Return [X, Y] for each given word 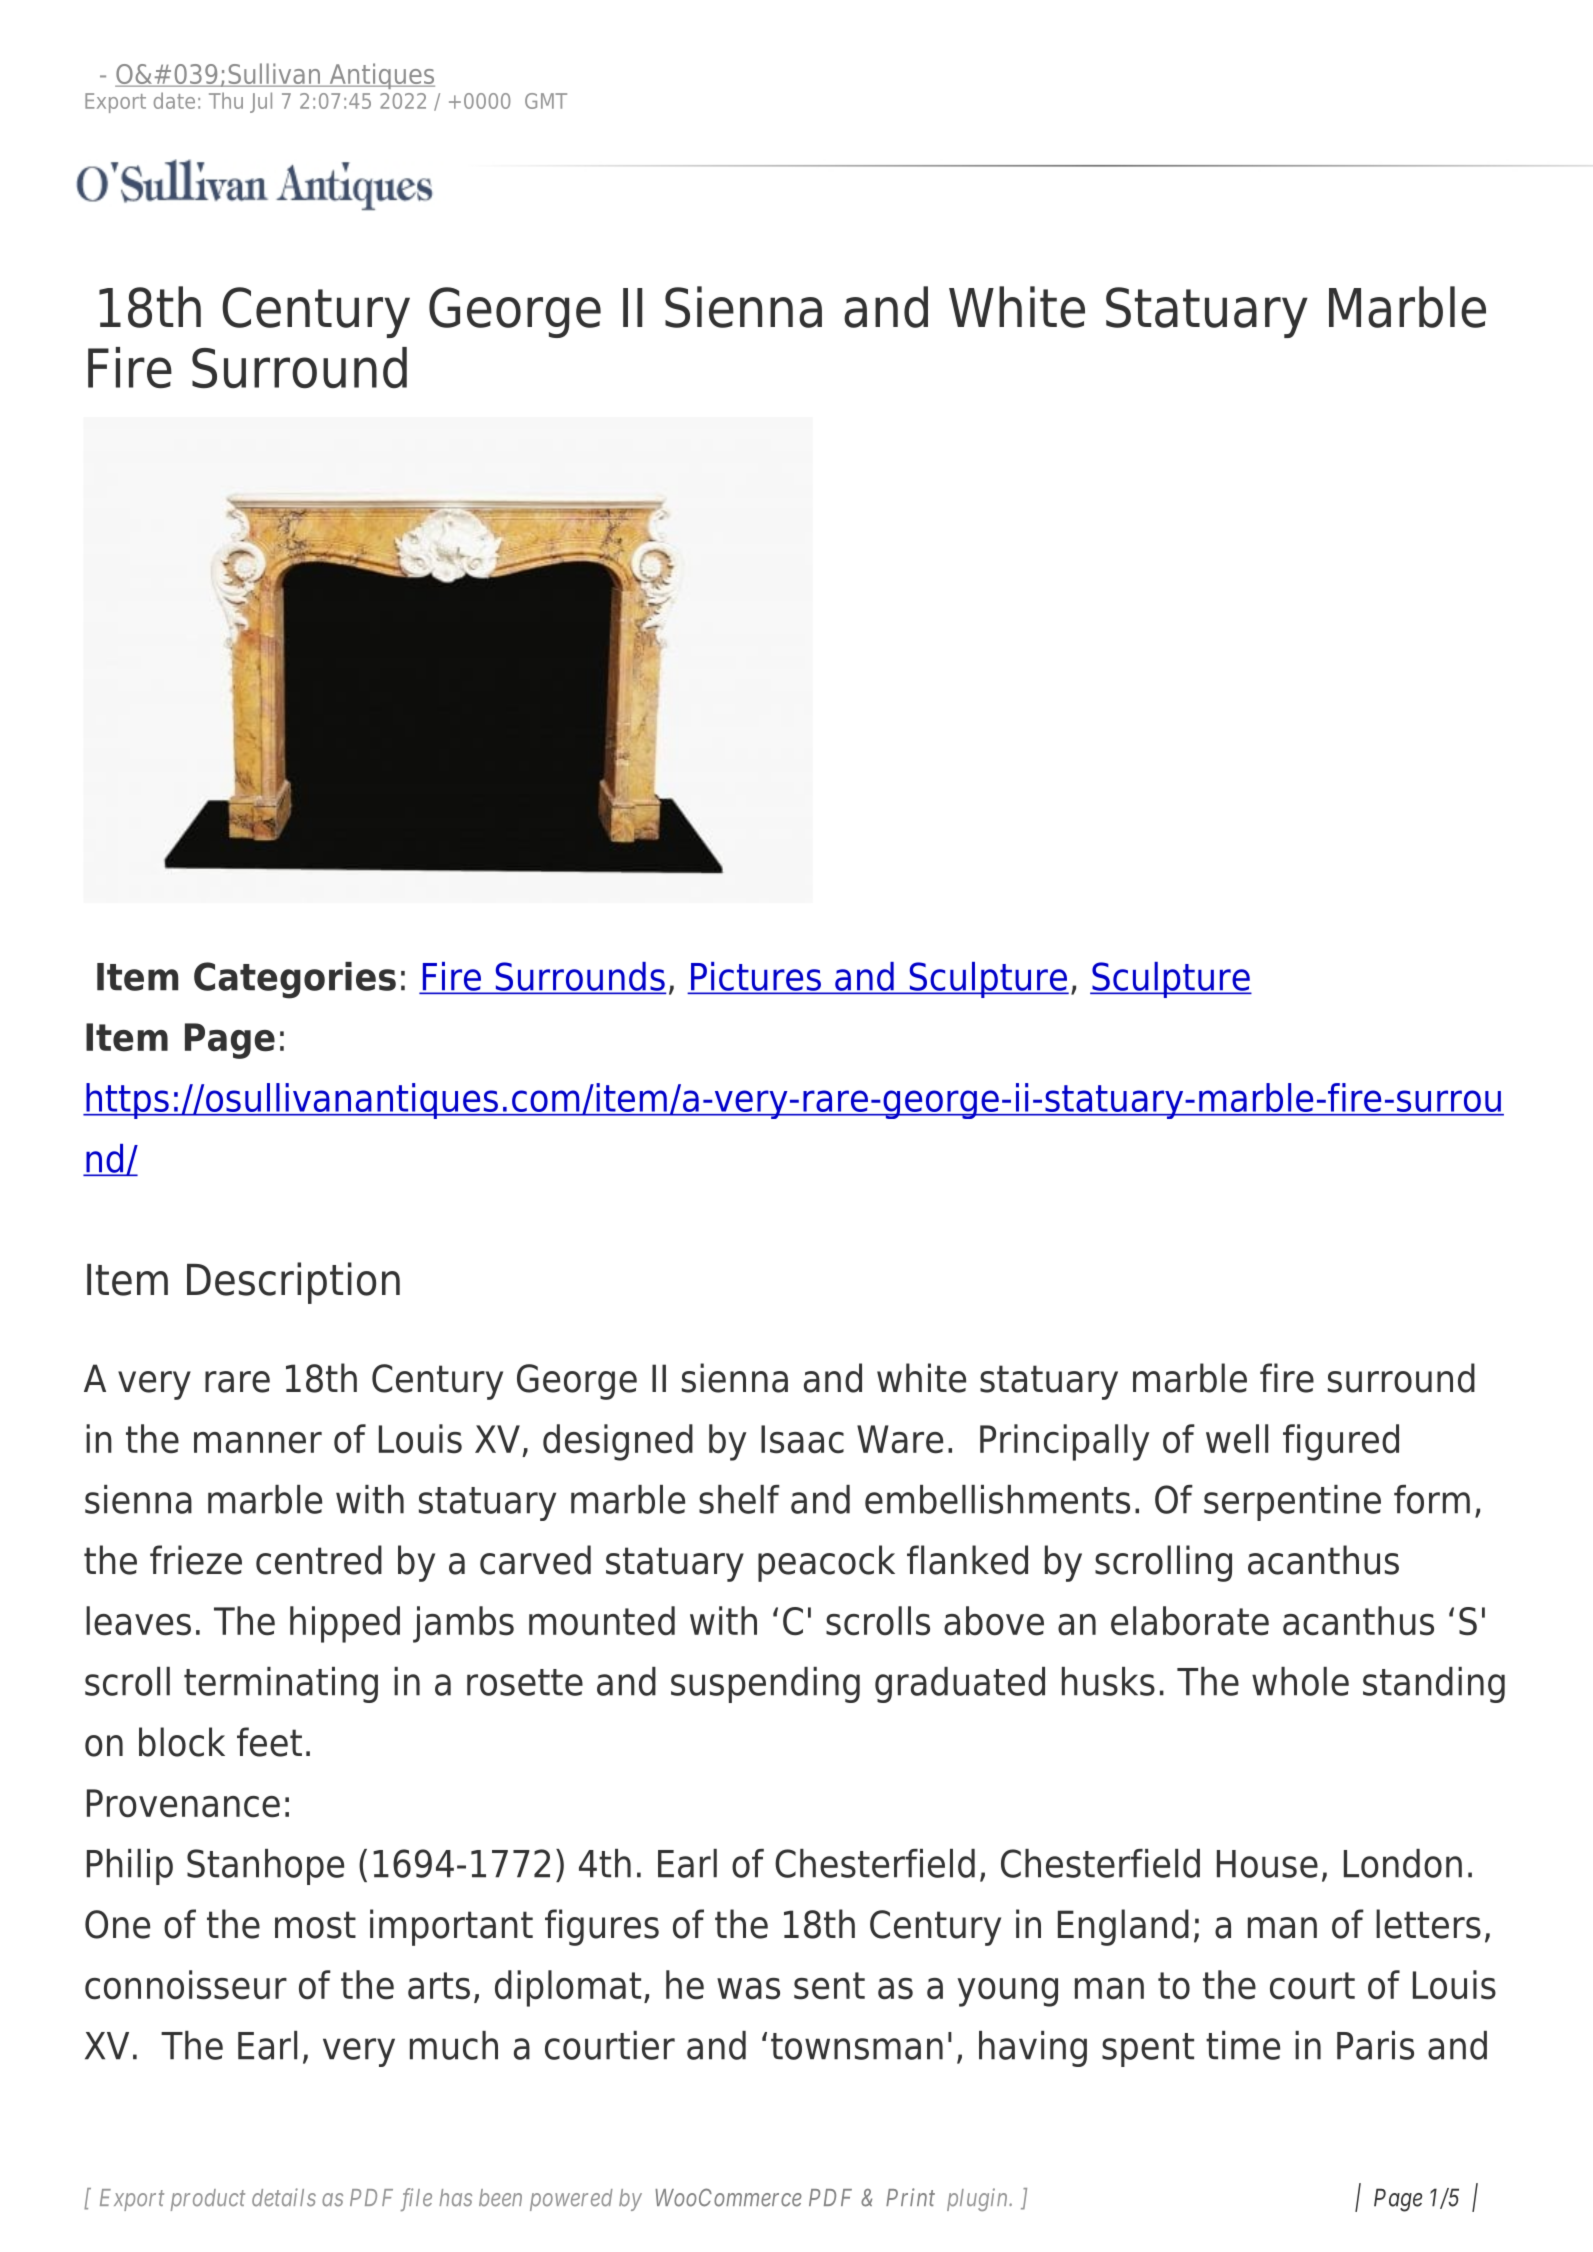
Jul [261, 102]
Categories [295, 980]
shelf [739, 1499]
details [284, 2197]
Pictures [755, 977]
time [1243, 2045]
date [174, 100]
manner [258, 1443]
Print [910, 2197]
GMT [546, 101]
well [1237, 1439]
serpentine [1292, 1503]
